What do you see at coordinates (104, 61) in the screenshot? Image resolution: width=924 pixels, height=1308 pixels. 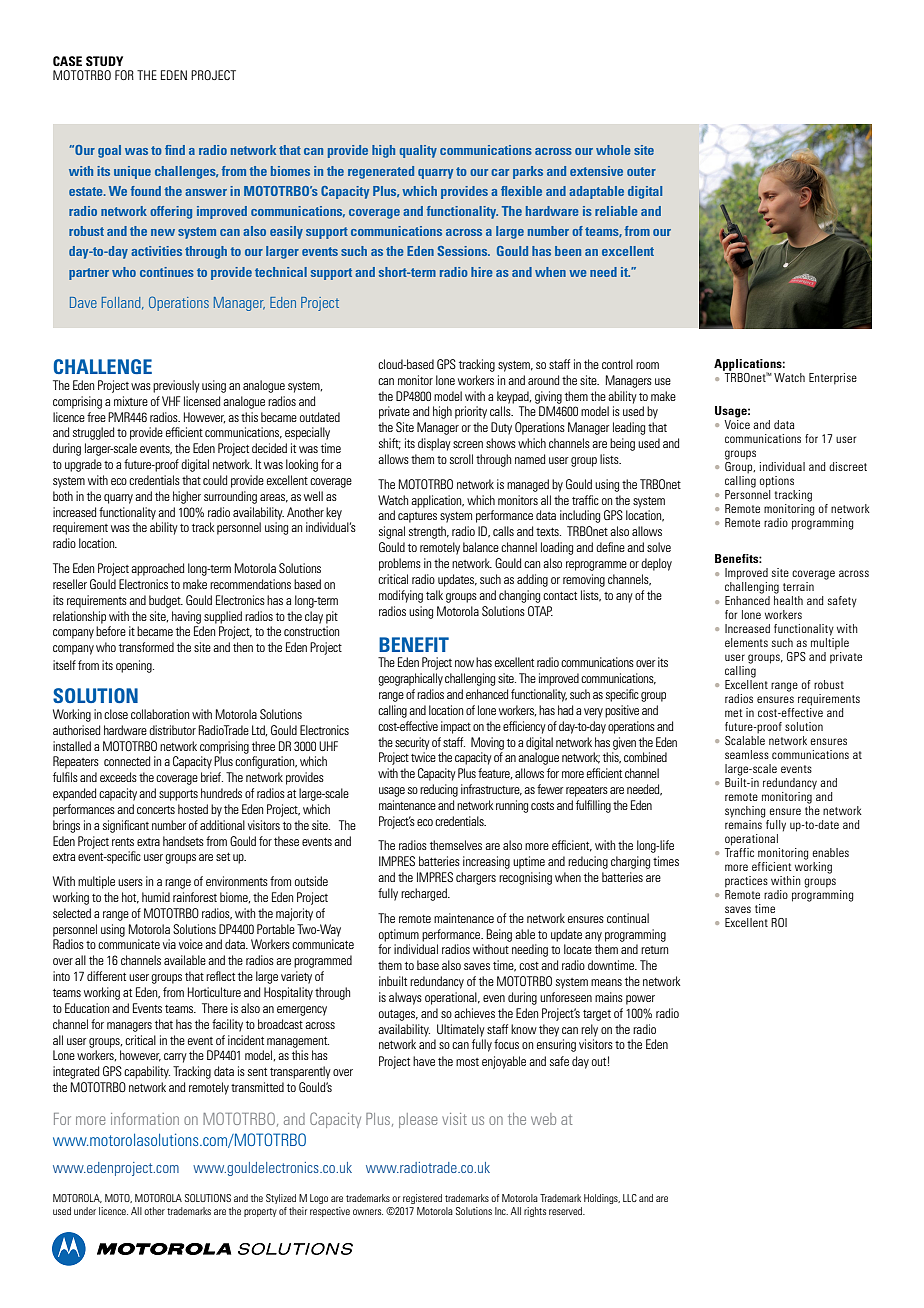 I see `STUDY` at bounding box center [104, 61].
